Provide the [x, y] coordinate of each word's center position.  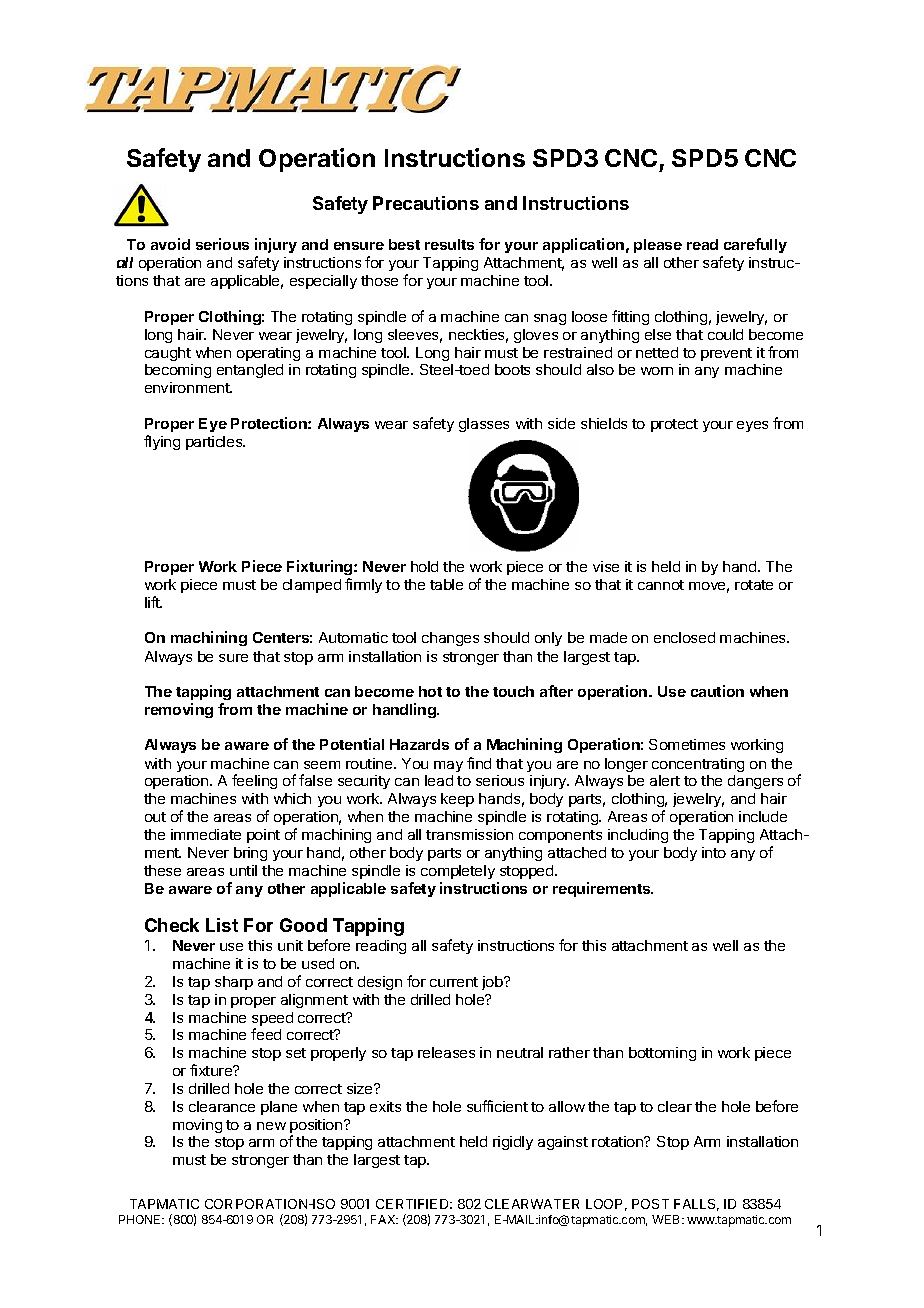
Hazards [419, 744]
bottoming [662, 1054]
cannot [661, 585]
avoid [170, 244]
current [454, 982]
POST [650, 1204]
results [449, 244]
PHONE [141, 1219]
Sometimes [687, 744]
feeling [254, 781]
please [658, 246]
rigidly [513, 1143]
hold [424, 566]
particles [215, 443]
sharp [234, 983]
